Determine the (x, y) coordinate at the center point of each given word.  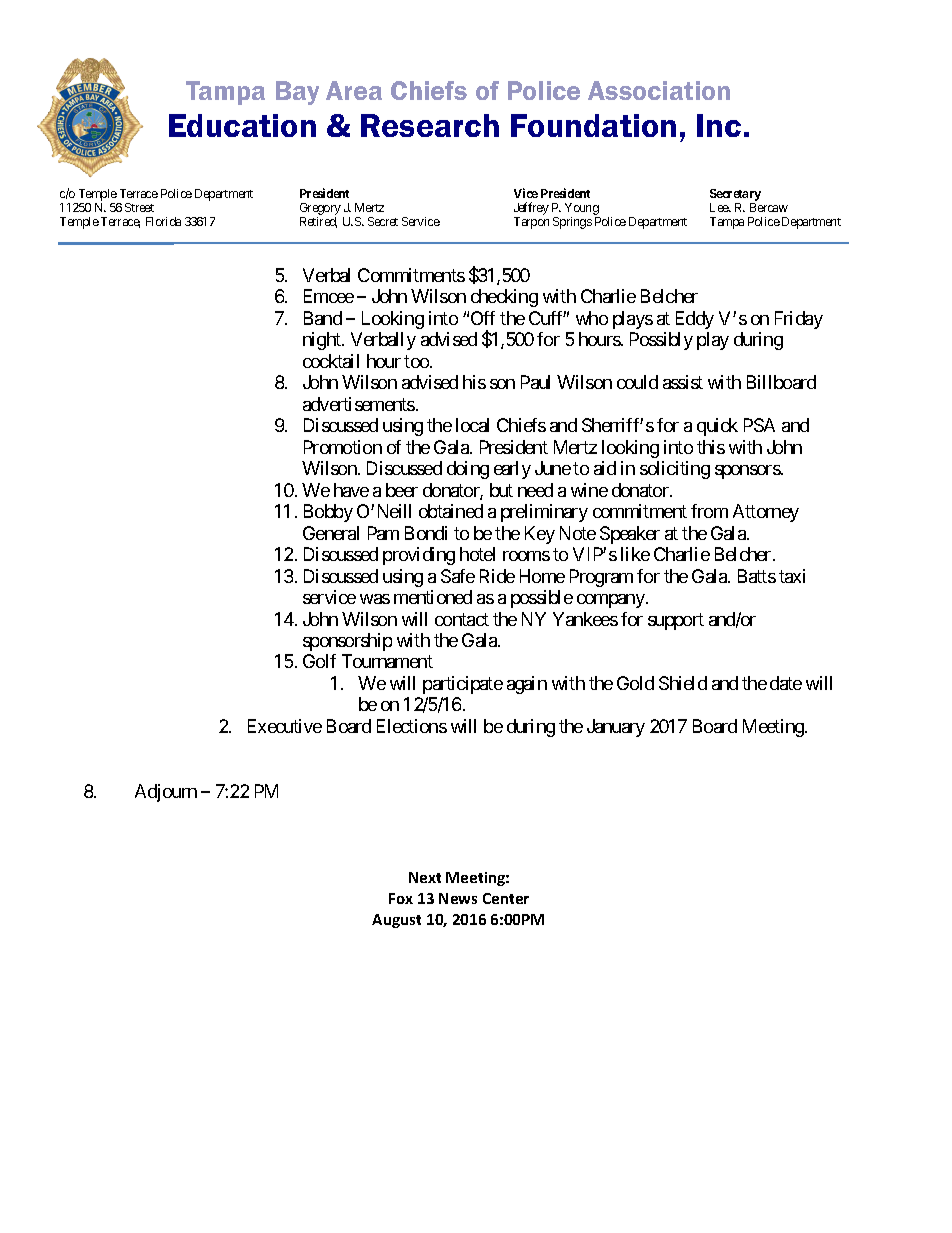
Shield (683, 683)
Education (242, 125)
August (396, 921)
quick (717, 427)
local (472, 425)
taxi (792, 576)
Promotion (343, 447)
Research (430, 125)
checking (504, 298)
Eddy (695, 320)
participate (463, 685)
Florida (163, 221)
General (331, 533)
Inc (719, 125)
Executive (285, 726)
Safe (458, 576)
